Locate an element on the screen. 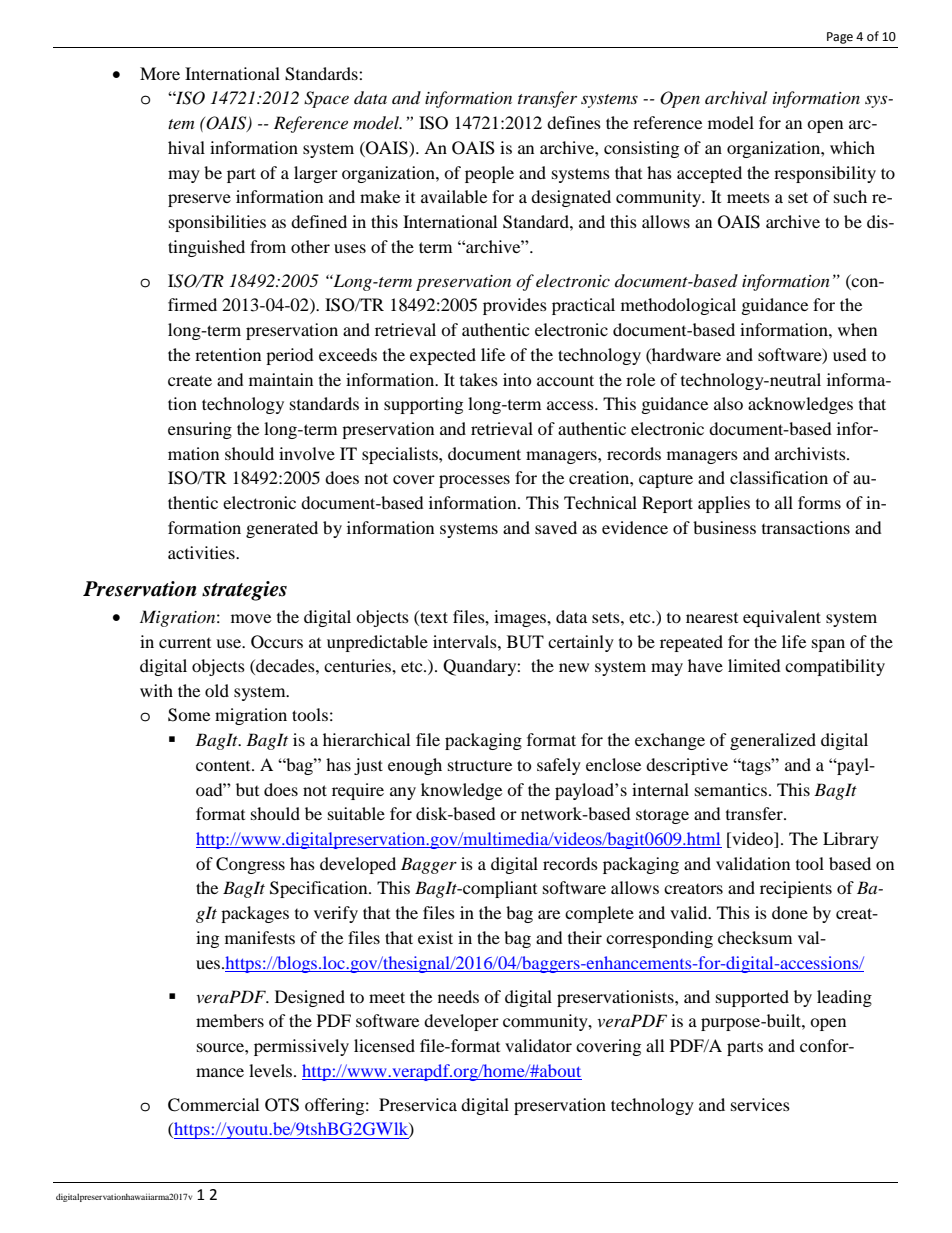 The image size is (952, 1233). strategies is located at coordinates (244, 591).
